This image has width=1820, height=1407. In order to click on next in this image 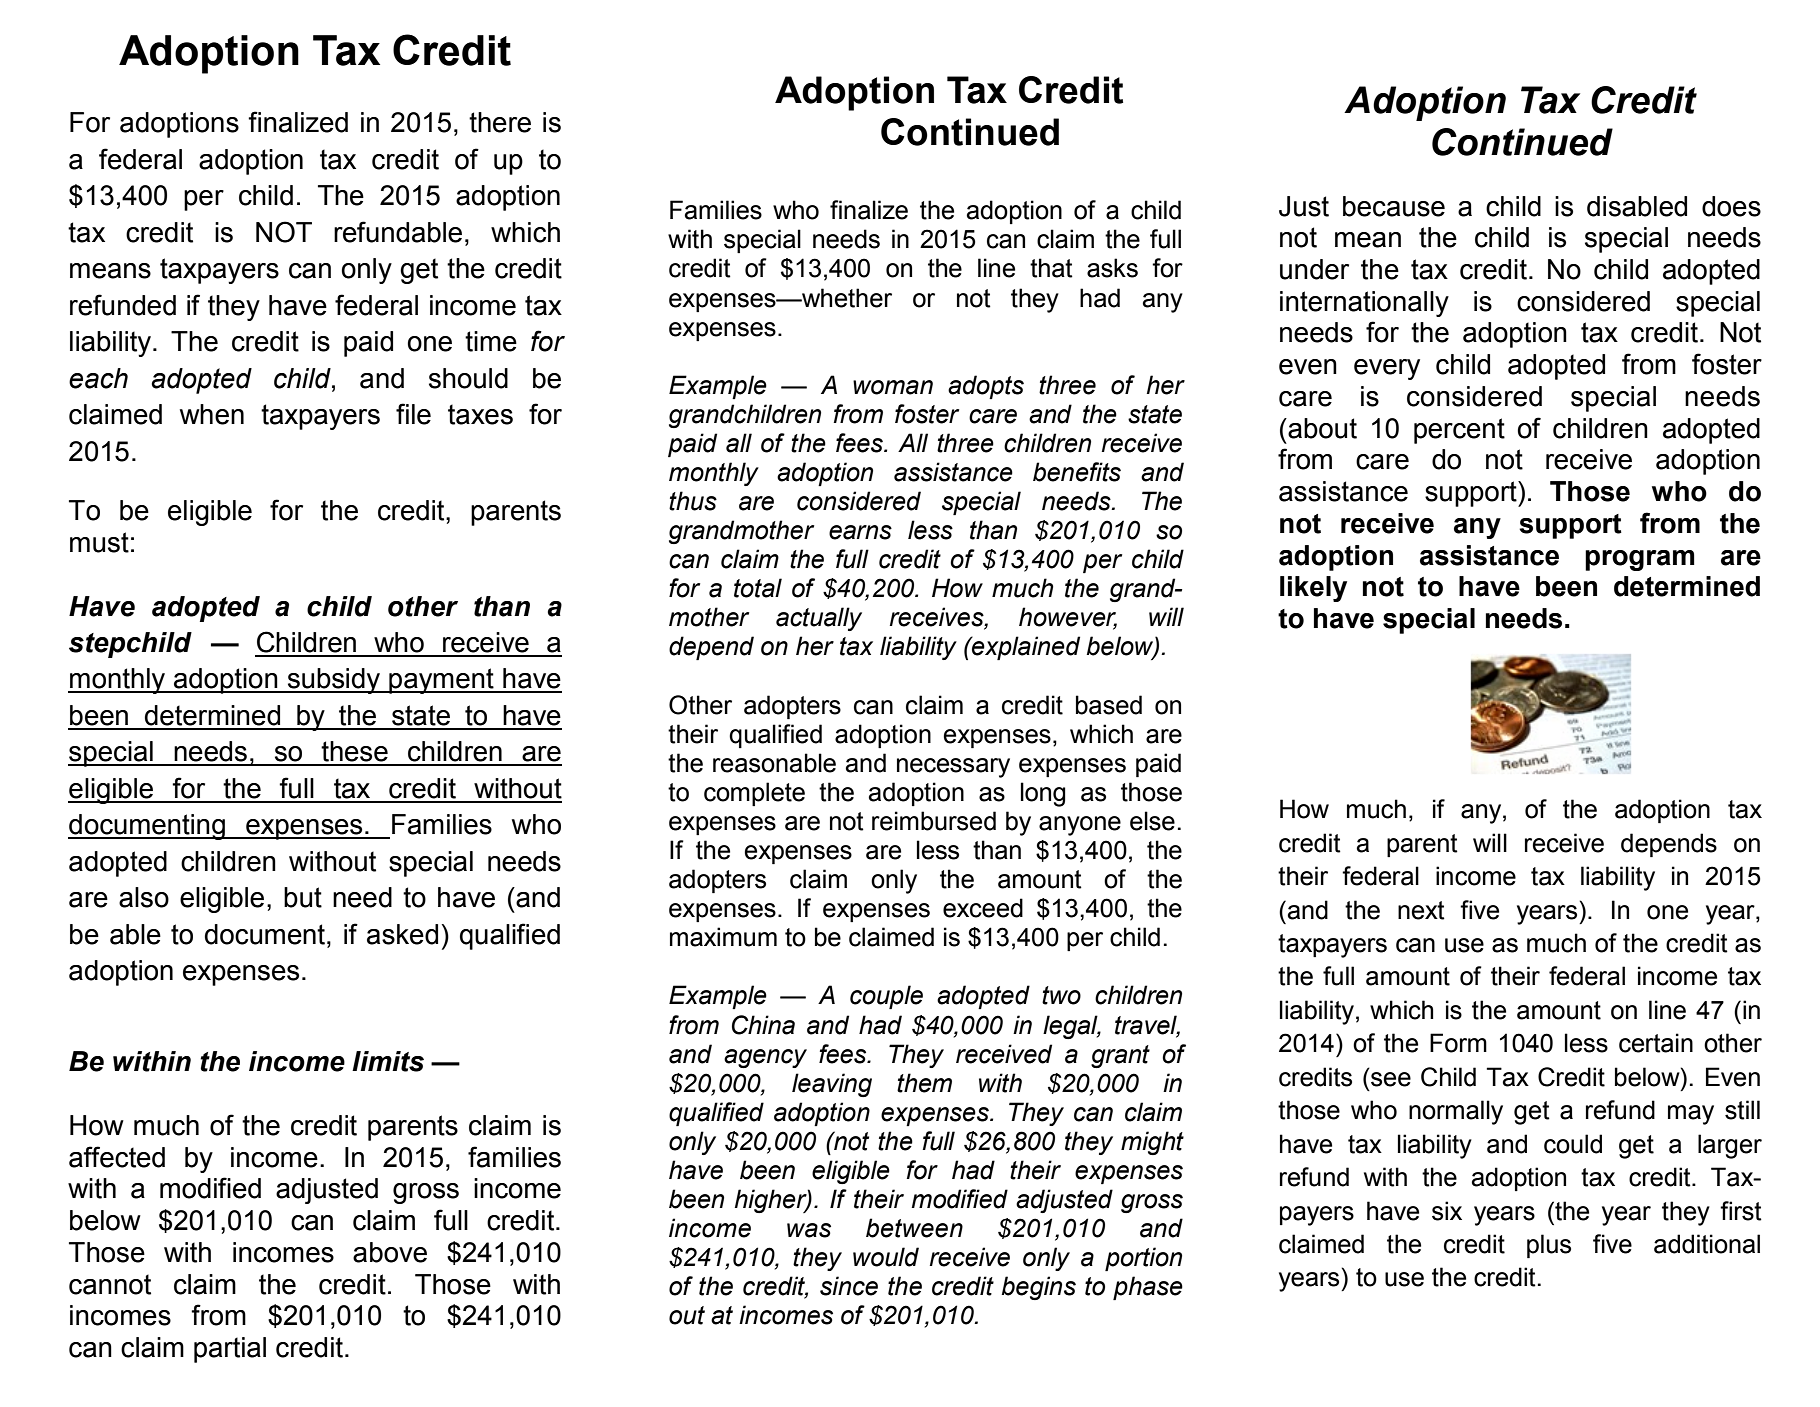, I will do `click(1421, 910)`.
